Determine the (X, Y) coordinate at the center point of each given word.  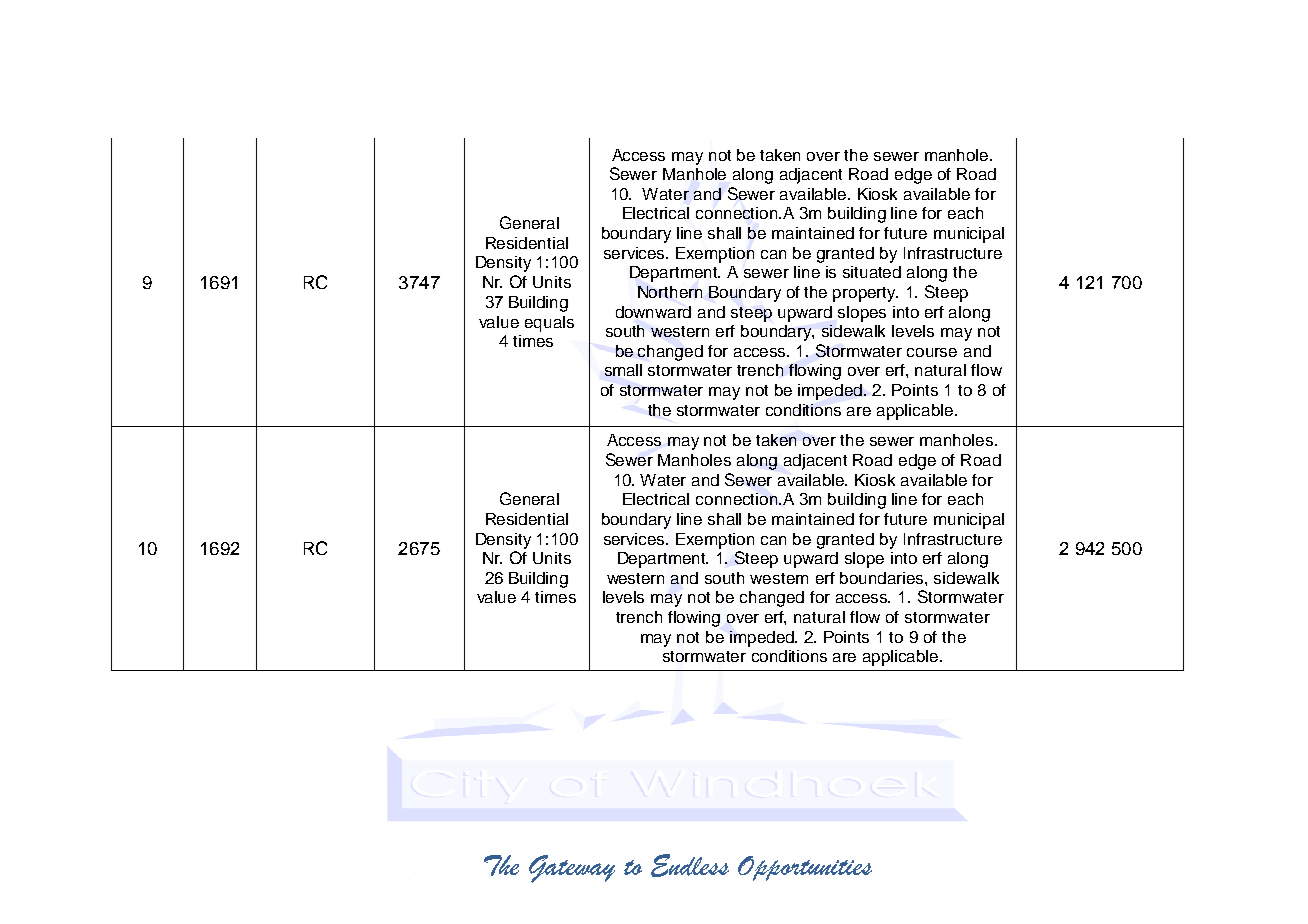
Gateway (572, 869)
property (865, 294)
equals (549, 324)
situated (872, 272)
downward (653, 312)
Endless (690, 865)
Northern (670, 292)
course (932, 352)
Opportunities (805, 868)
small (623, 370)
